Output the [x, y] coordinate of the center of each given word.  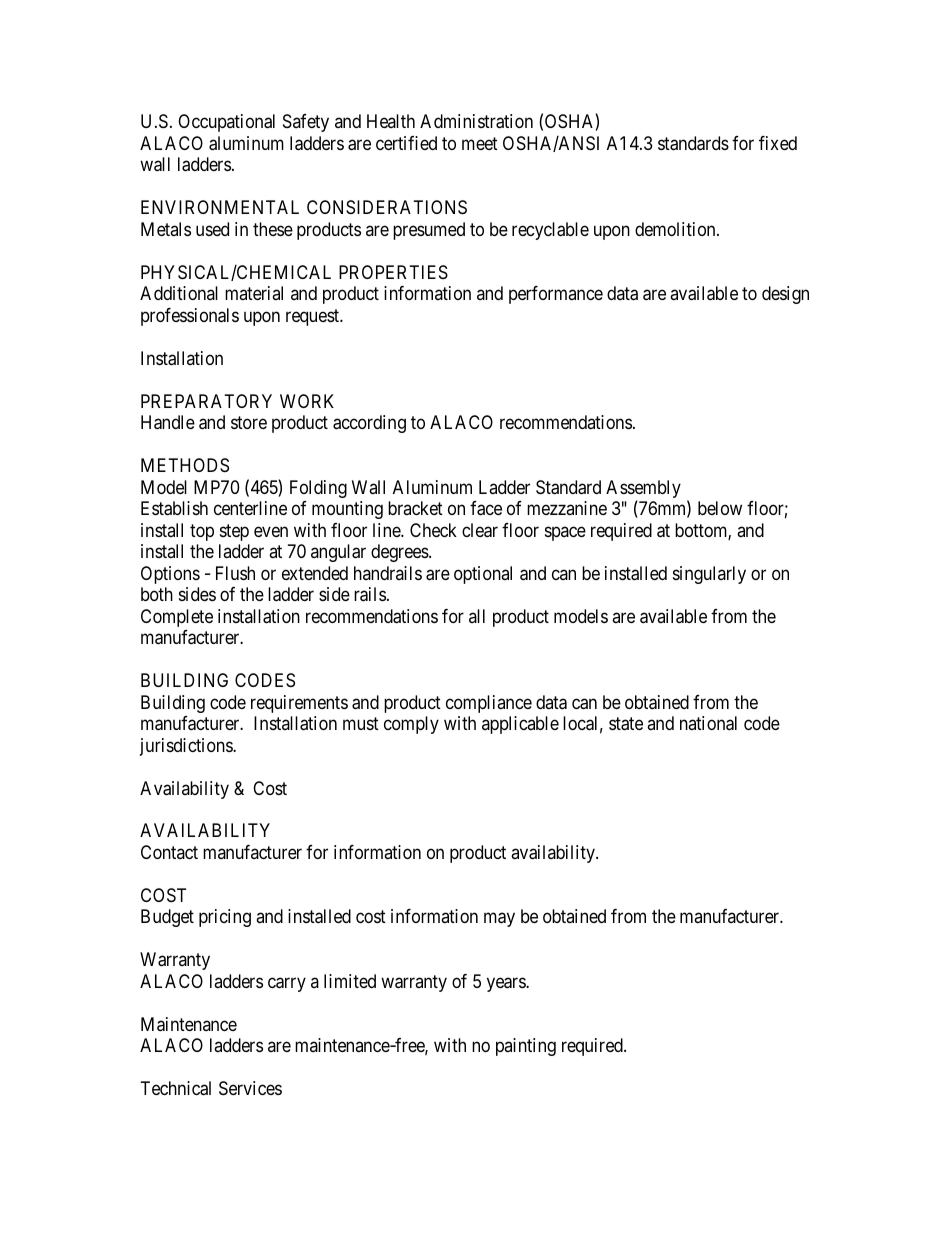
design [785, 295]
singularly [709, 575]
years [507, 984]
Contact [169, 852]
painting [526, 1047]
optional [483, 575]
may [499, 920]
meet [480, 143]
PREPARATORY [206, 401]
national [708, 723]
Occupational [226, 123]
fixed [778, 143]
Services [250, 1088]
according [369, 424]
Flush [235, 573]
